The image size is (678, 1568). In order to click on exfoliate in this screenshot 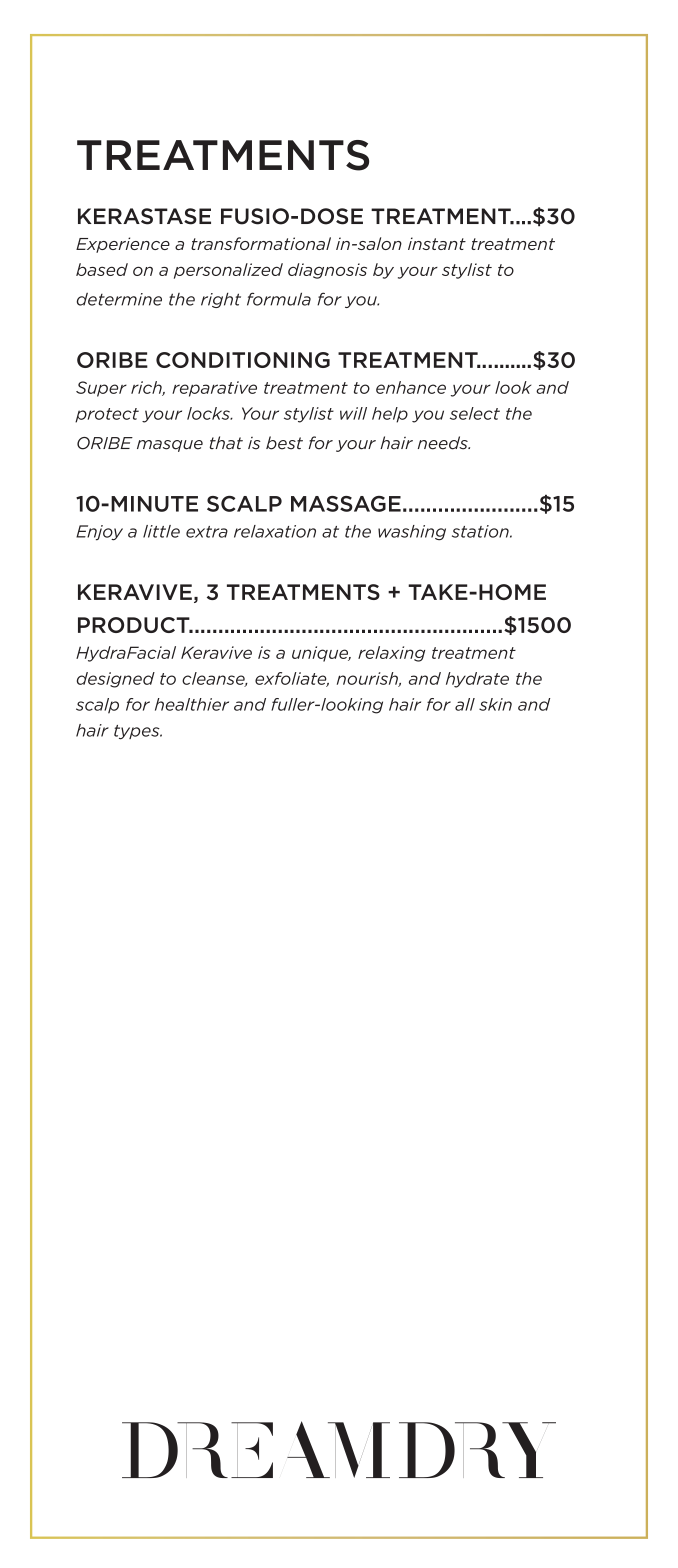, I will do `click(292, 679)`.
